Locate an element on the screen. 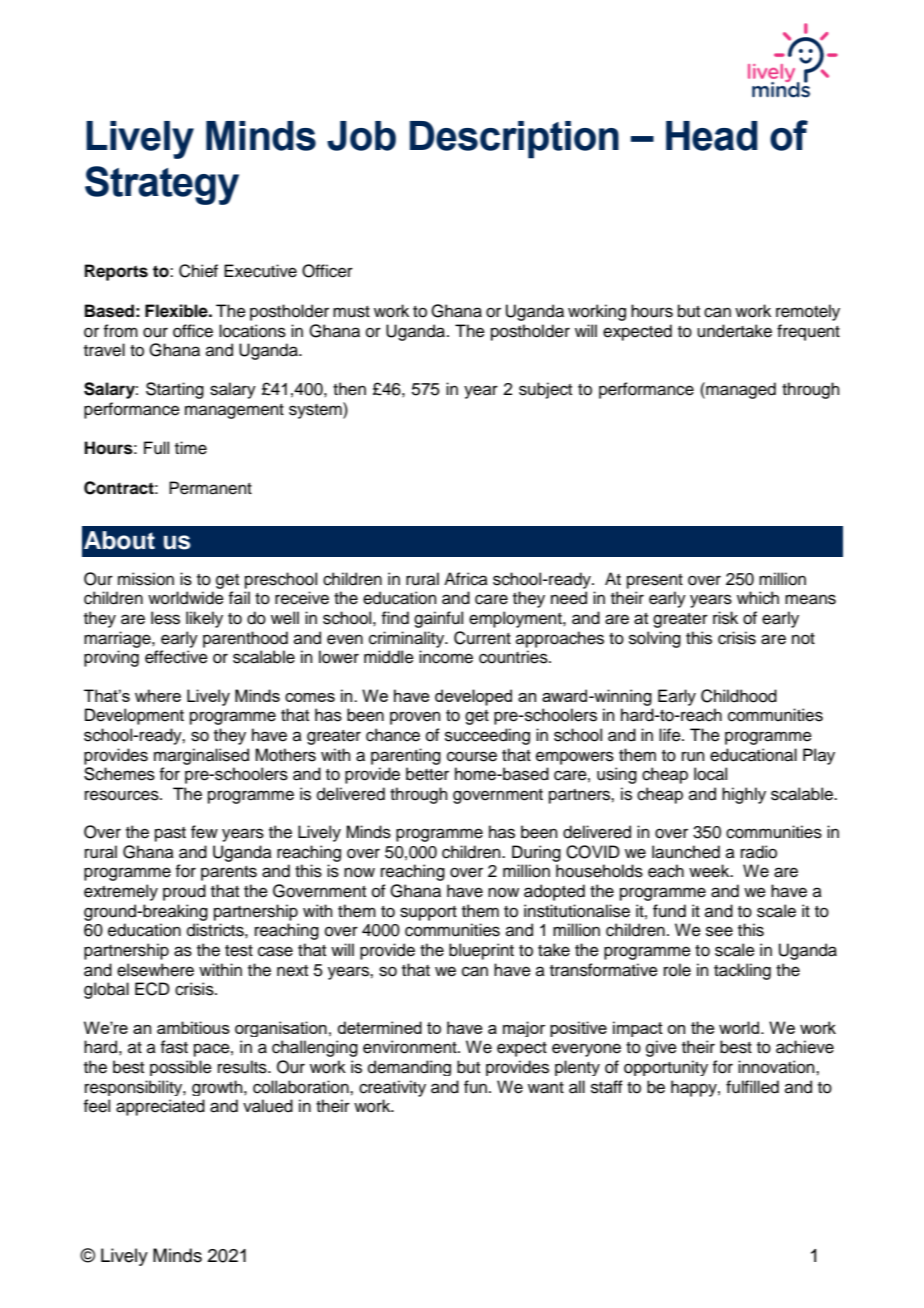  Head is located at coordinates (712, 136).
